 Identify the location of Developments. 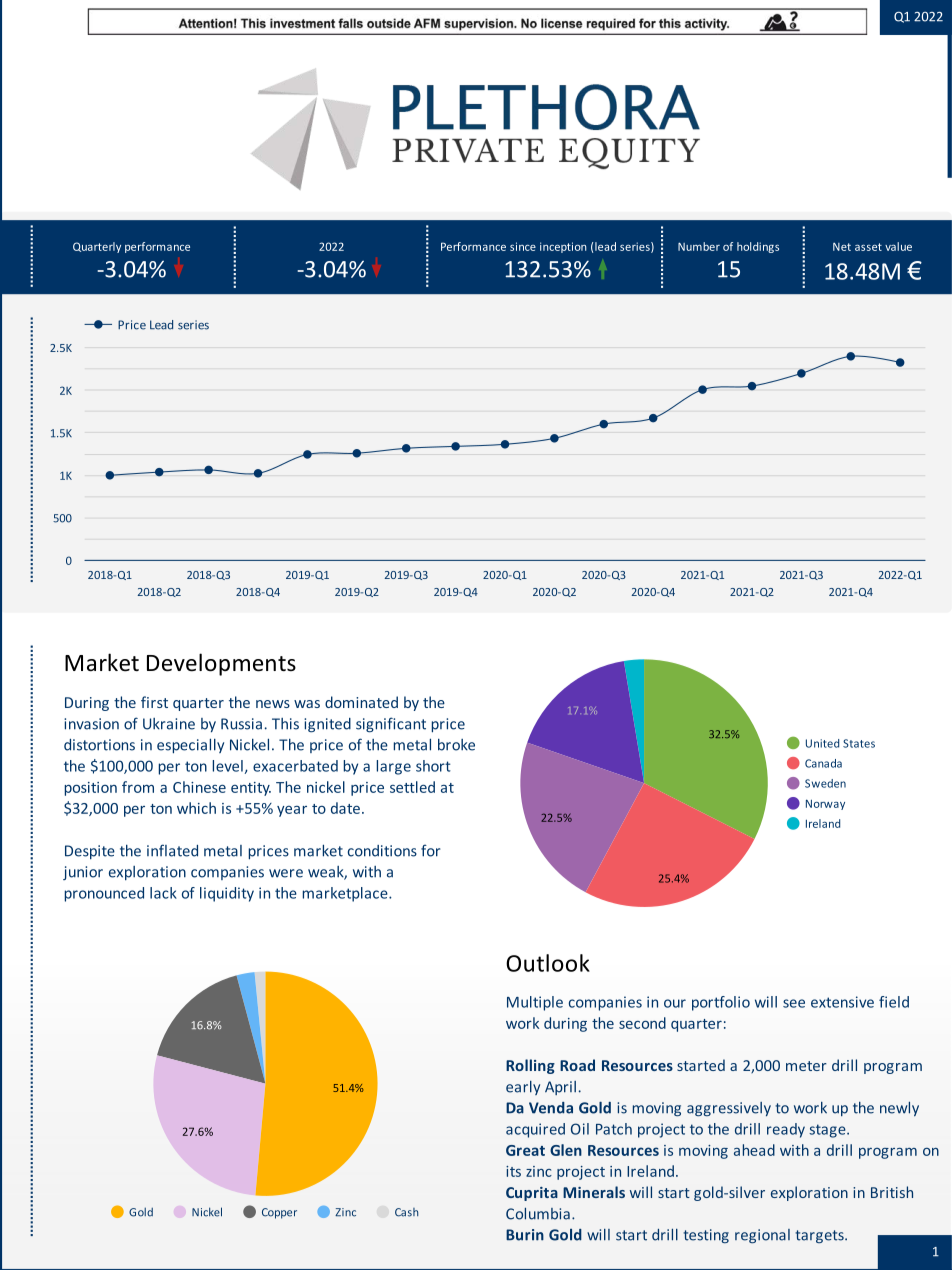
(221, 664).
